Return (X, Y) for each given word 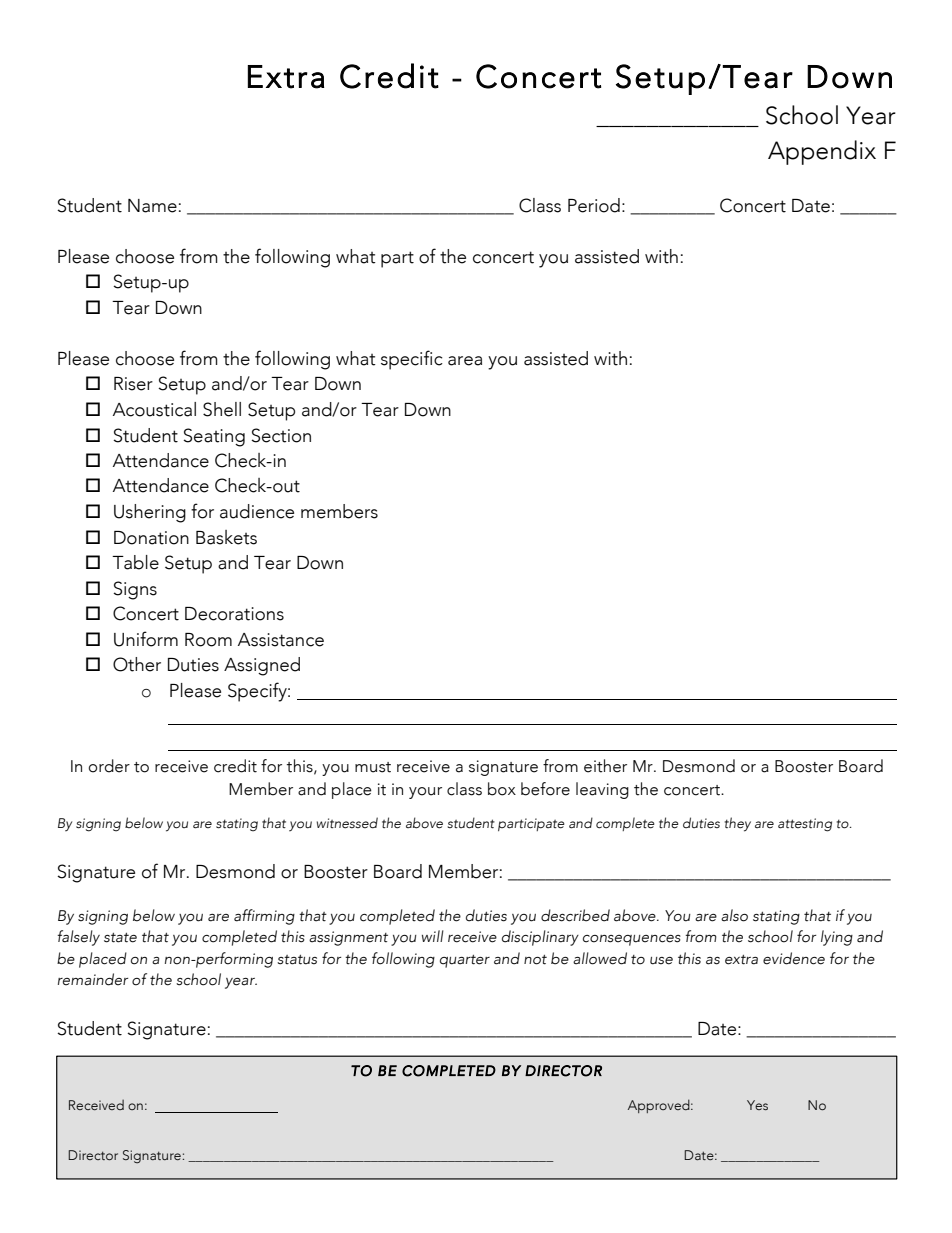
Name (152, 206)
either (605, 766)
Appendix (822, 152)
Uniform (146, 639)
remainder (93, 979)
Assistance (281, 640)
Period (594, 205)
